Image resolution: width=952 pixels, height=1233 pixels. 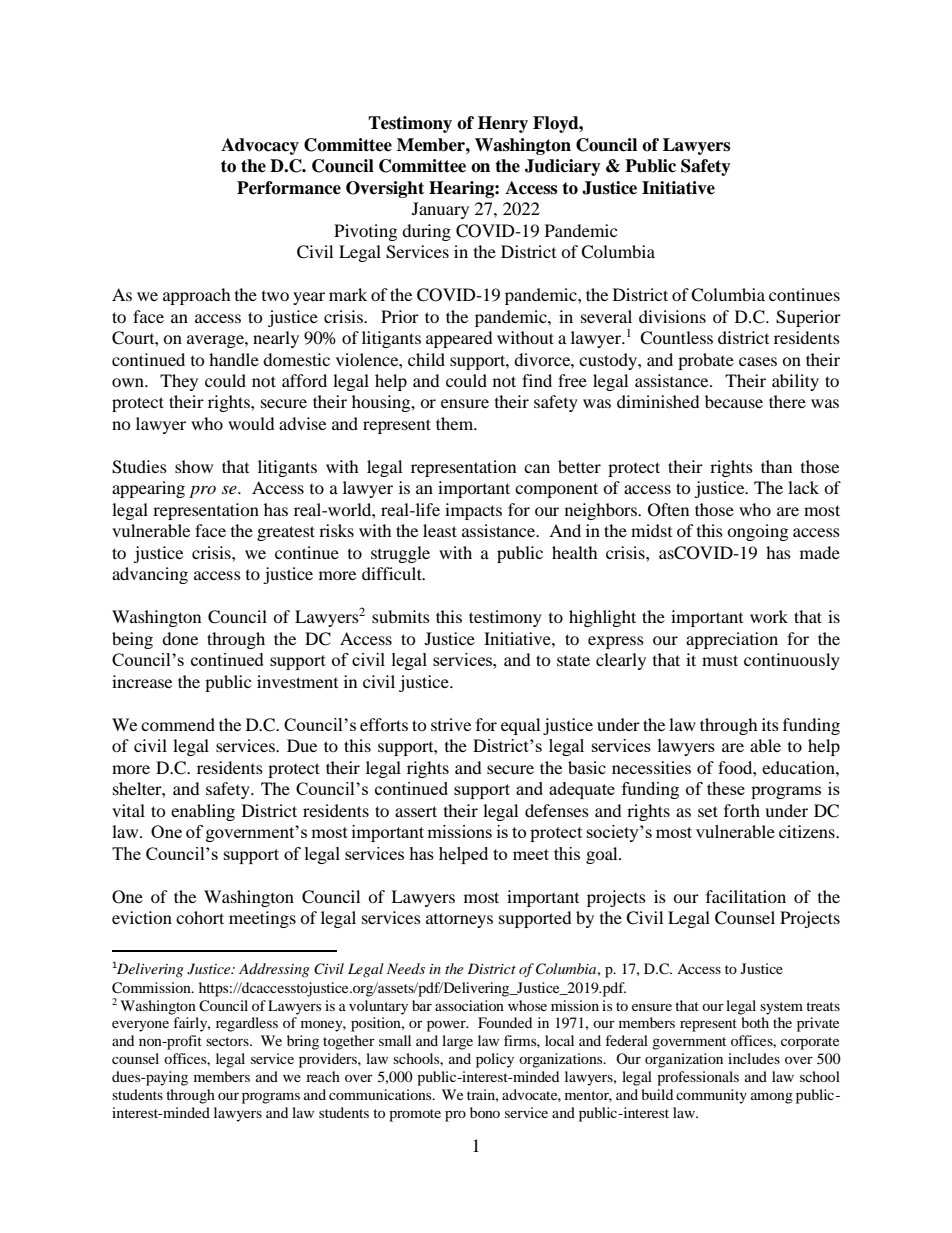 What do you see at coordinates (228, 1041) in the image?
I see `sectors` at bounding box center [228, 1041].
